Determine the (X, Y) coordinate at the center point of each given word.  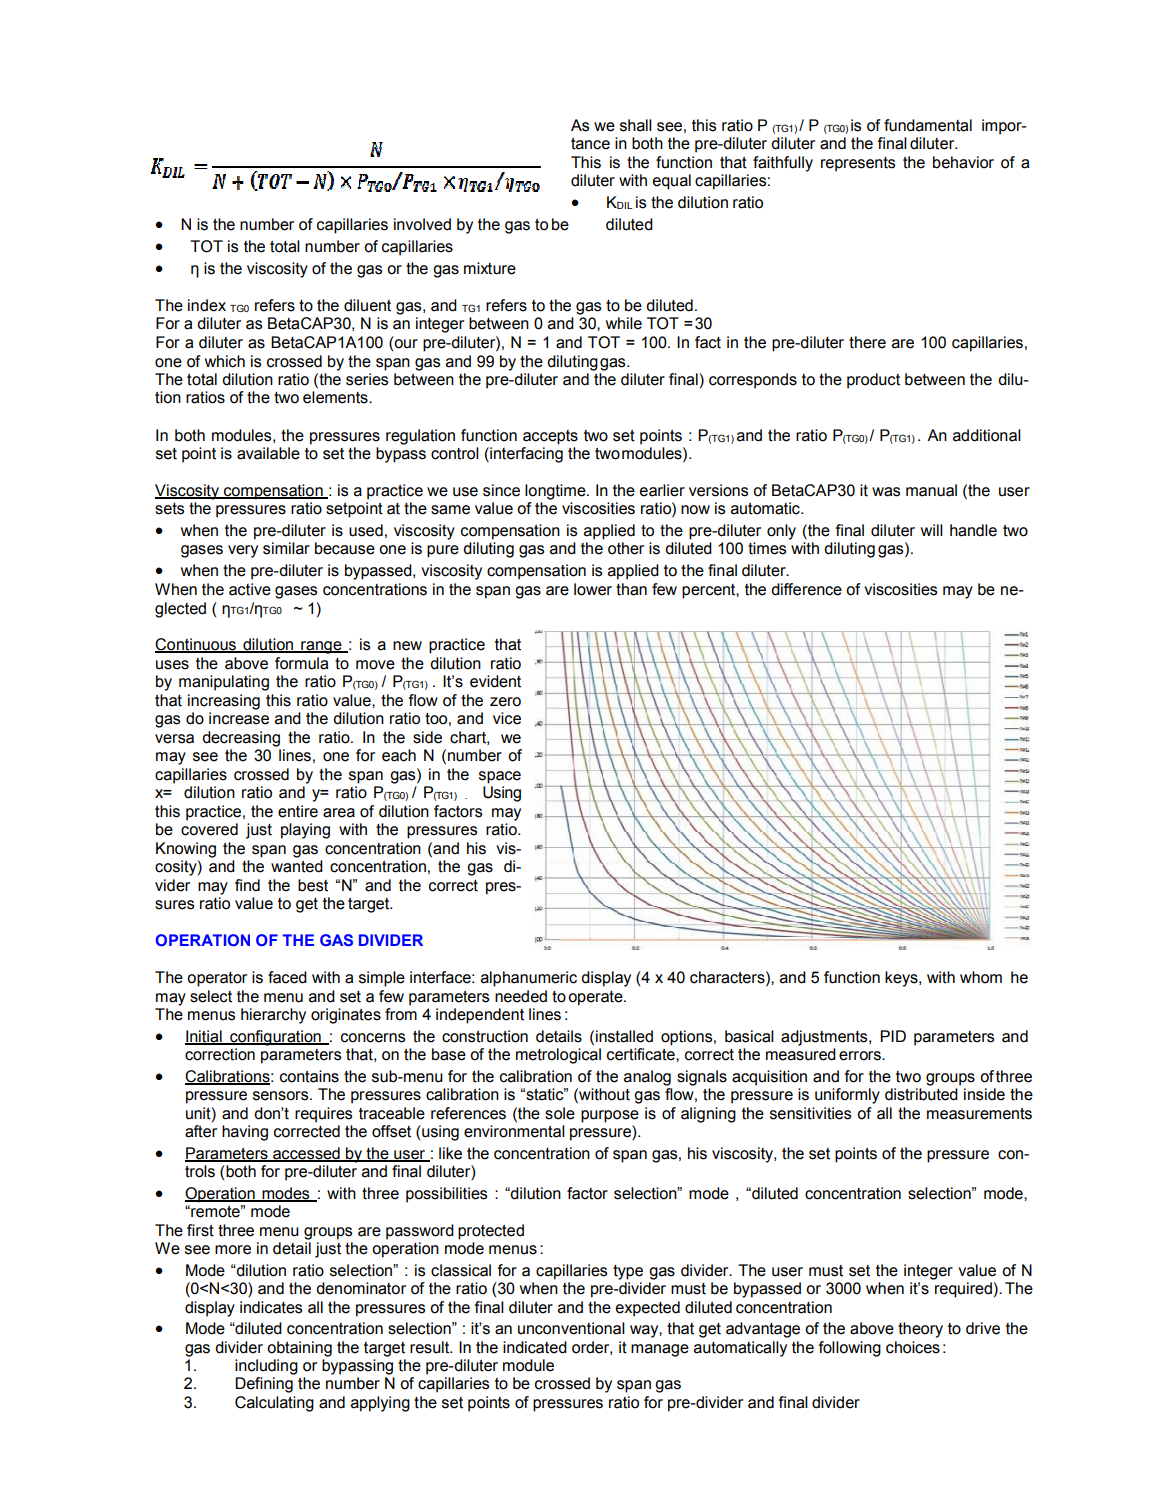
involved (422, 224)
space (500, 777)
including (266, 1367)
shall (636, 125)
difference (806, 589)
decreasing (241, 739)
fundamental (928, 125)
